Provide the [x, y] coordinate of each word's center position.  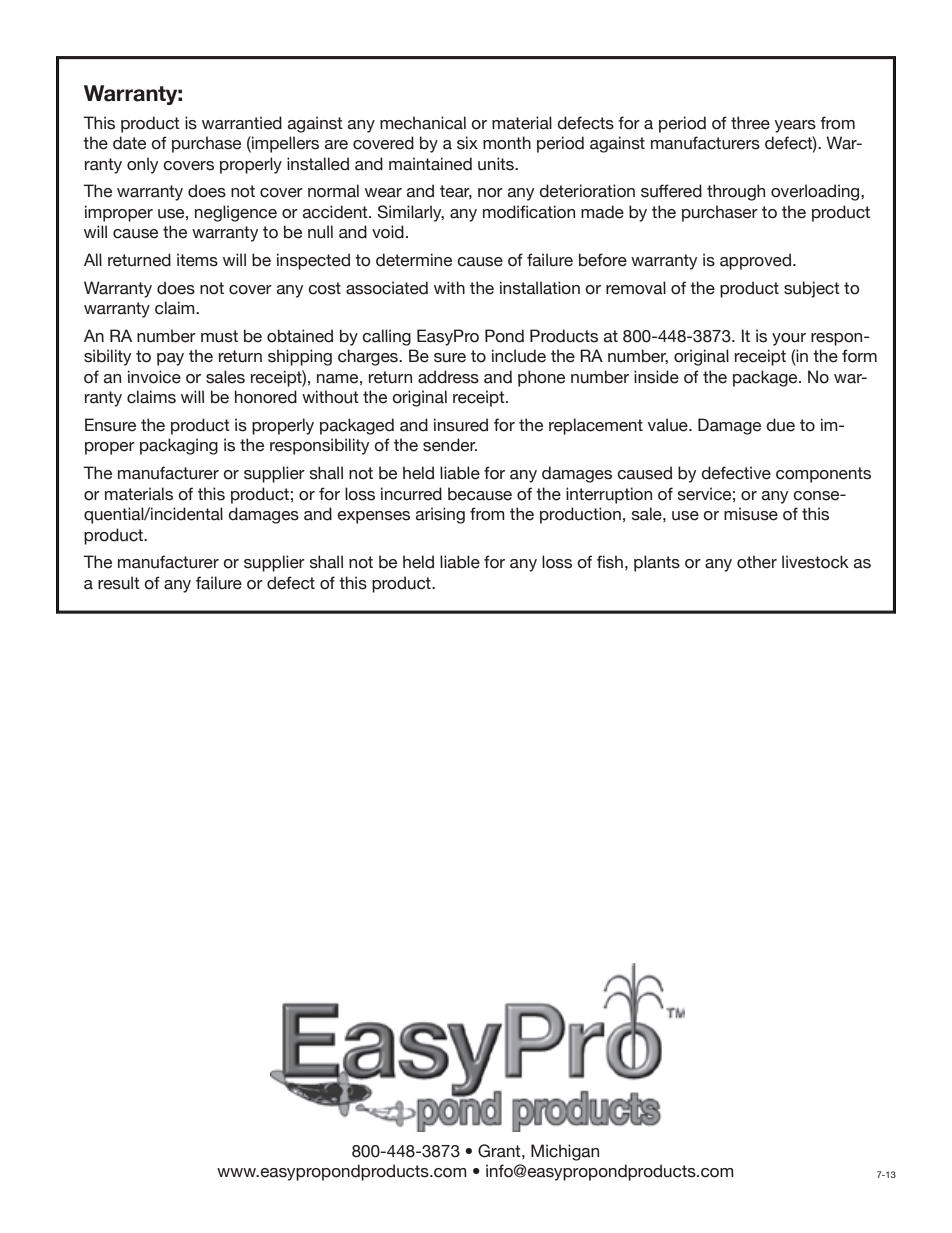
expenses [373, 517]
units [497, 164]
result [119, 583]
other [757, 562]
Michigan [565, 1152]
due [780, 425]
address [448, 377]
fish [610, 562]
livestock [815, 562]
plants [657, 563]
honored [265, 397]
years [795, 126]
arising [440, 515]
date [129, 143]
